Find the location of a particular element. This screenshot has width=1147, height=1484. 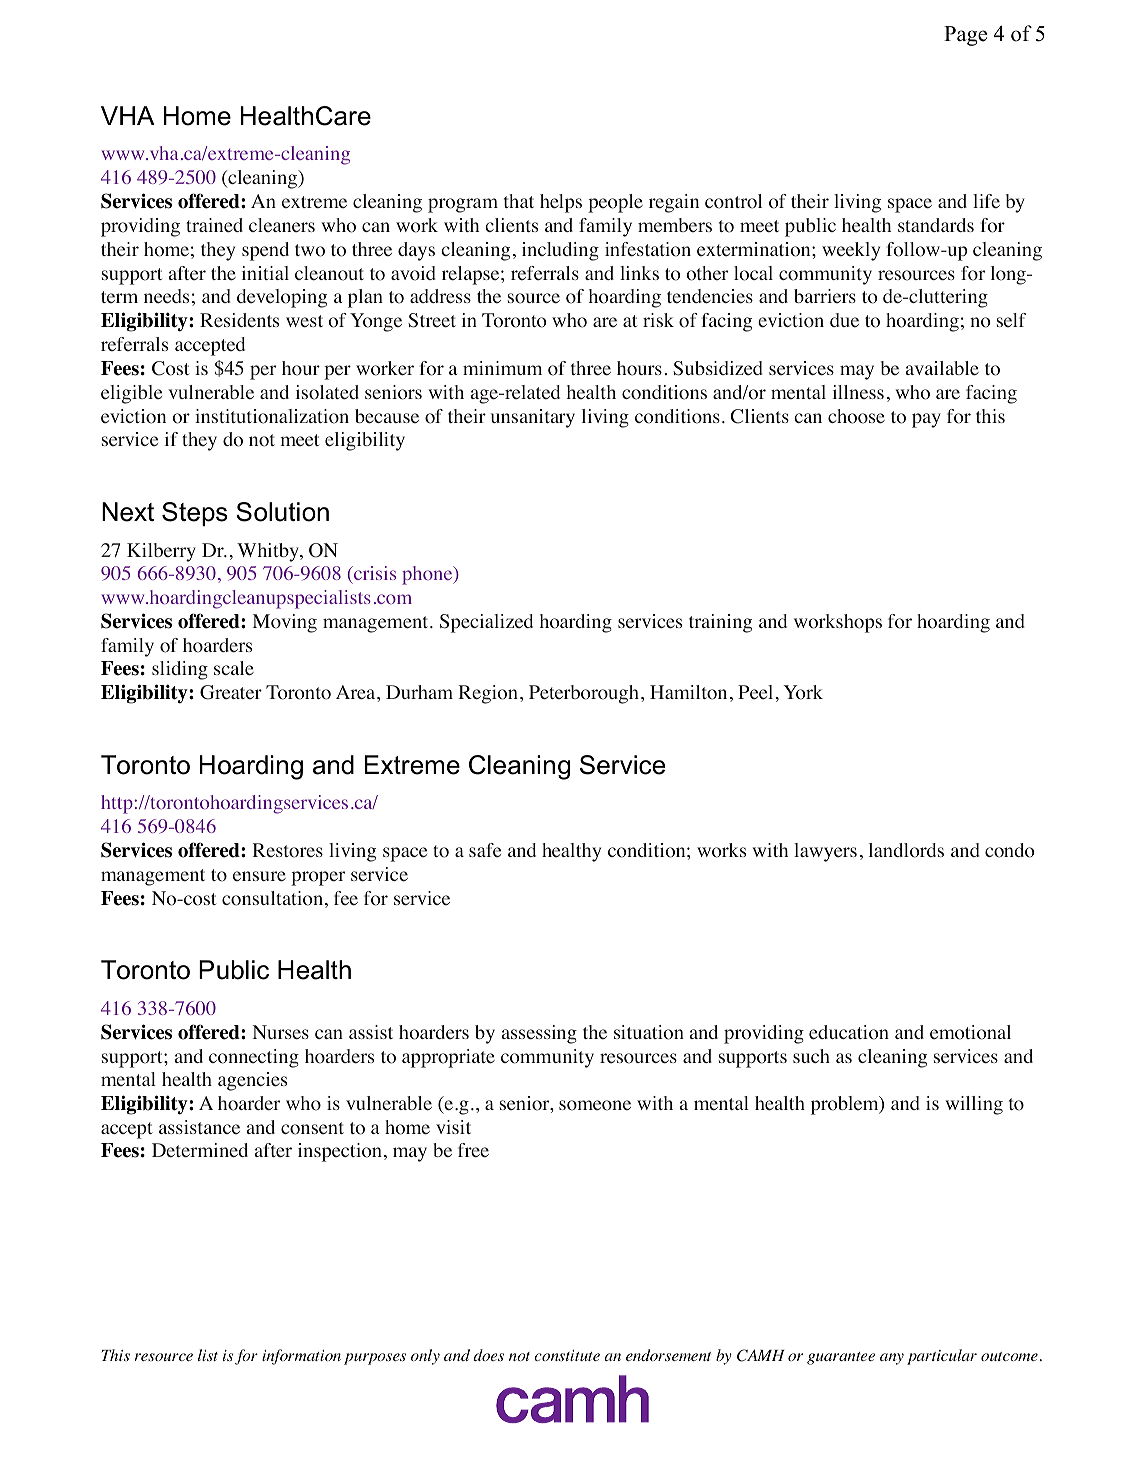

trained is located at coordinates (214, 225).
